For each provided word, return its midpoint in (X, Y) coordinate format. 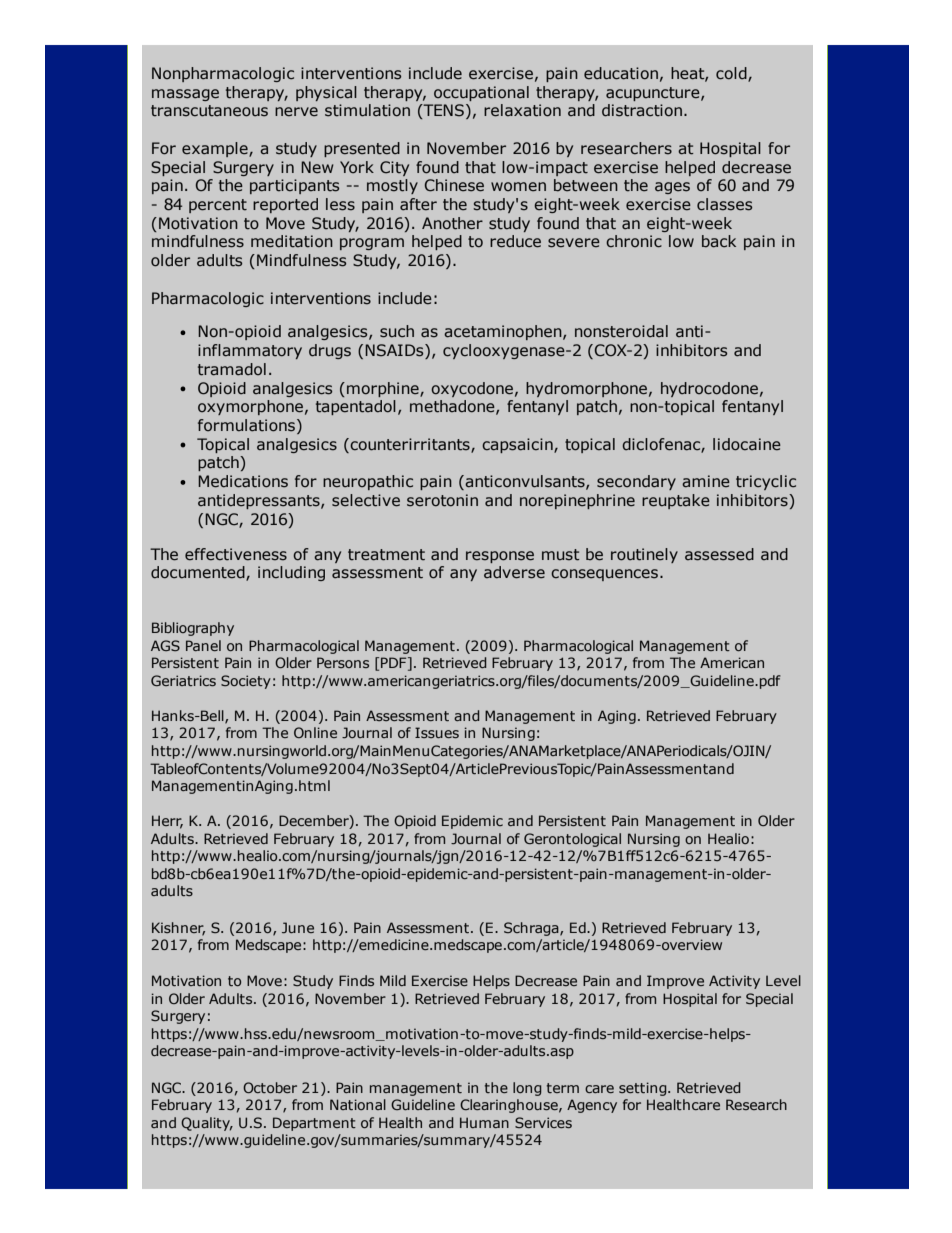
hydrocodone (709, 389)
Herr (167, 822)
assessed (719, 554)
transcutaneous (209, 111)
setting (644, 1089)
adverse (514, 572)
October (270, 1087)
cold (732, 74)
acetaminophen (504, 332)
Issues (437, 732)
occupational (481, 93)
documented (199, 573)
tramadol (232, 369)
